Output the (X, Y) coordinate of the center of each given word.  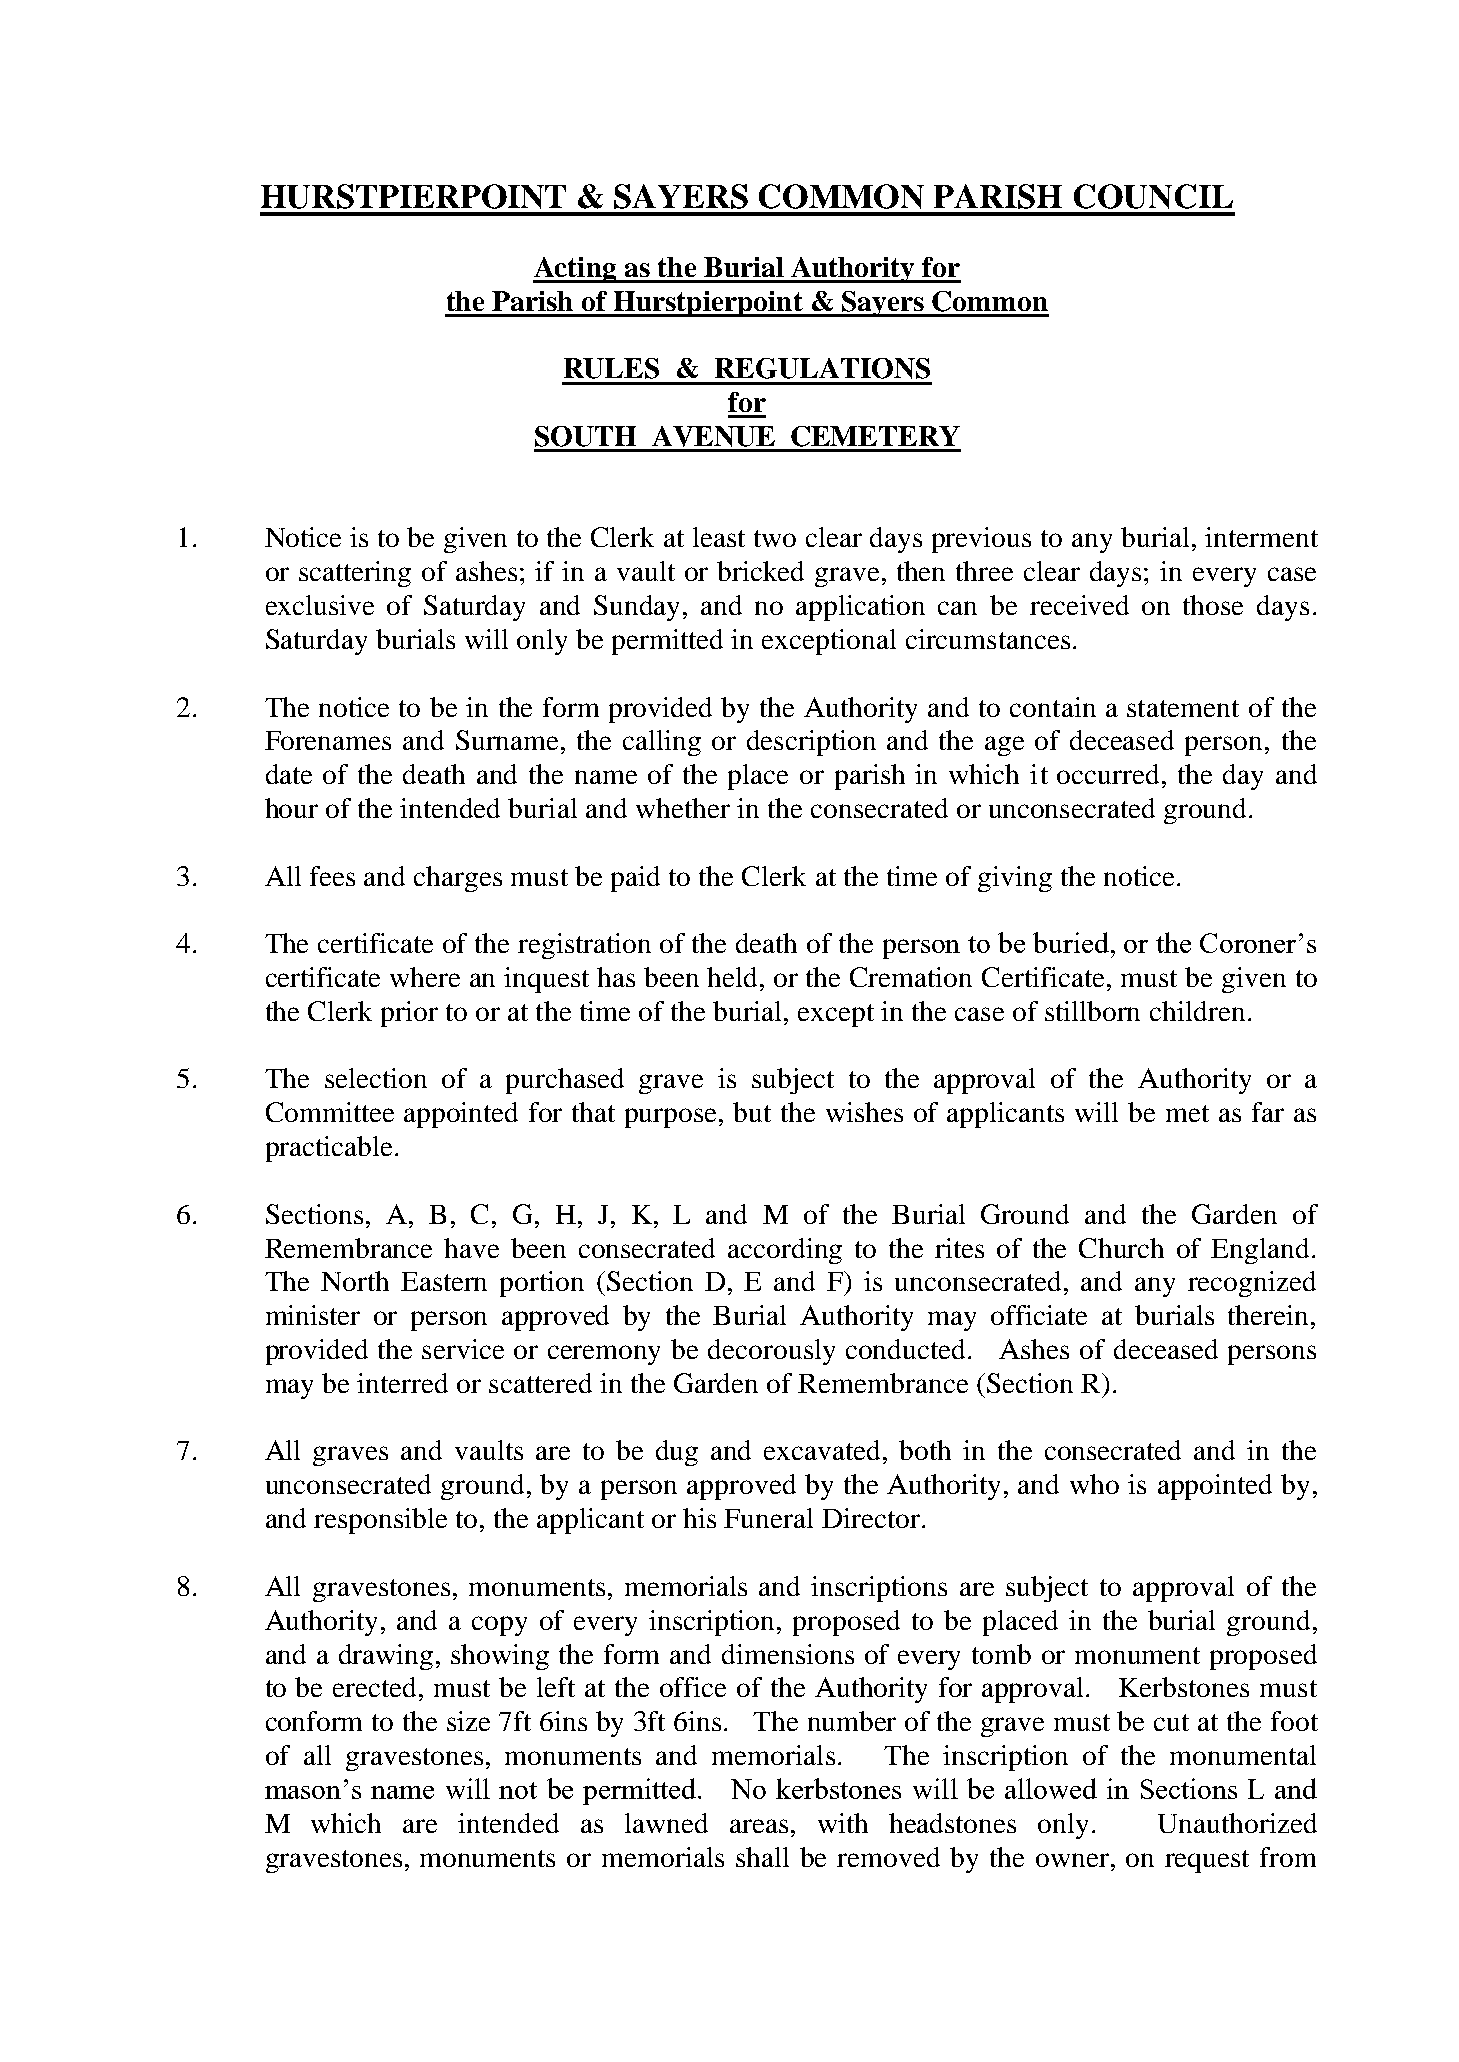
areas (759, 1826)
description (811, 743)
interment (1261, 537)
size (468, 1721)
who (1094, 1484)
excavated (824, 1450)
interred (402, 1383)
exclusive (320, 605)
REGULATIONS (822, 368)
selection (376, 1078)
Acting (576, 270)
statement (1183, 708)
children (1197, 1011)
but (752, 1112)
